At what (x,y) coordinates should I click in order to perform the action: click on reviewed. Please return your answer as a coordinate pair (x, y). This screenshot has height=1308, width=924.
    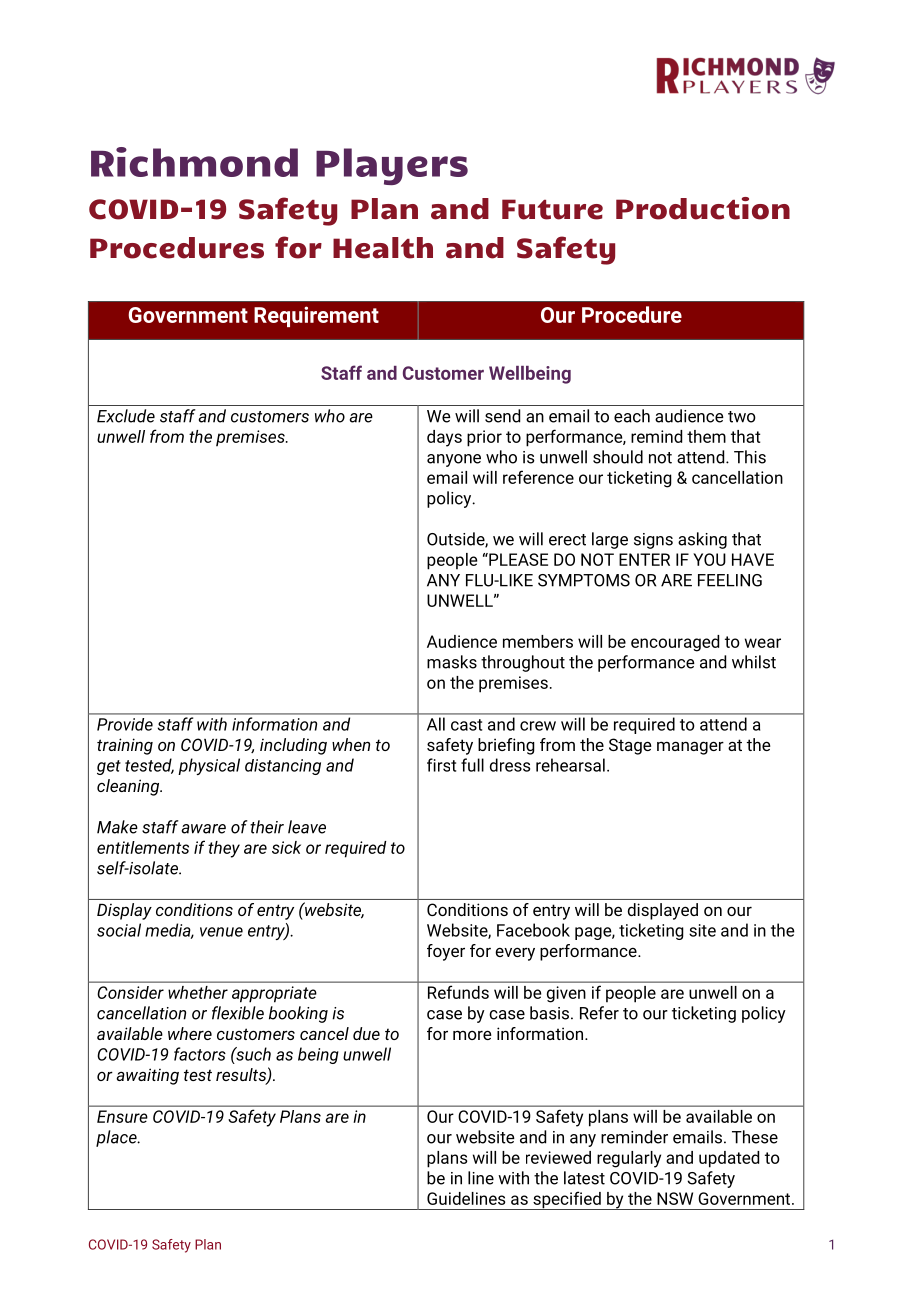
    Looking at the image, I should click on (558, 1157).
